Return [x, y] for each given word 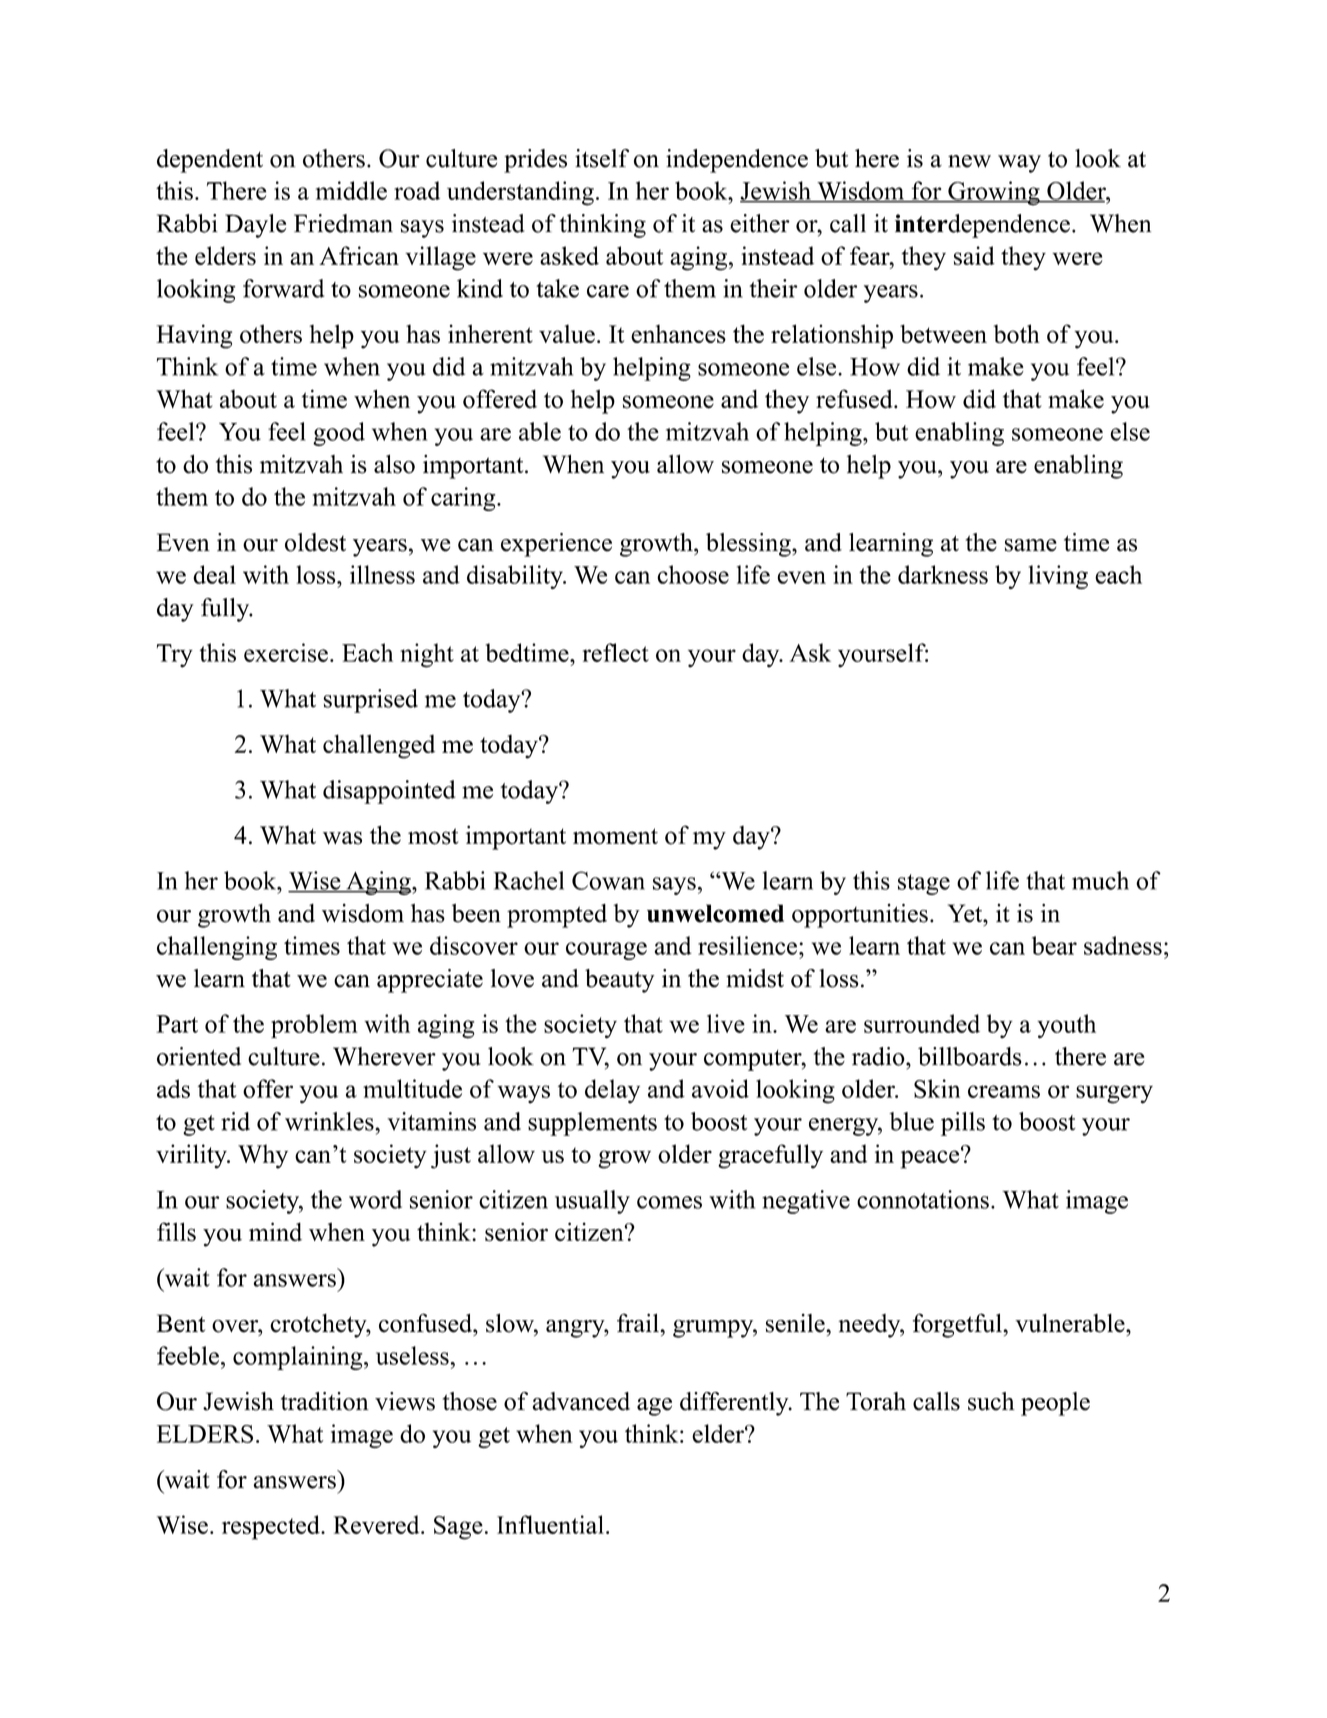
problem [314, 1026]
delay [612, 1091]
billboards [970, 1056]
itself [602, 158]
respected [272, 1527]
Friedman [343, 223]
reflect [616, 652]
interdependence [982, 226]
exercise [286, 652]
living [1058, 577]
